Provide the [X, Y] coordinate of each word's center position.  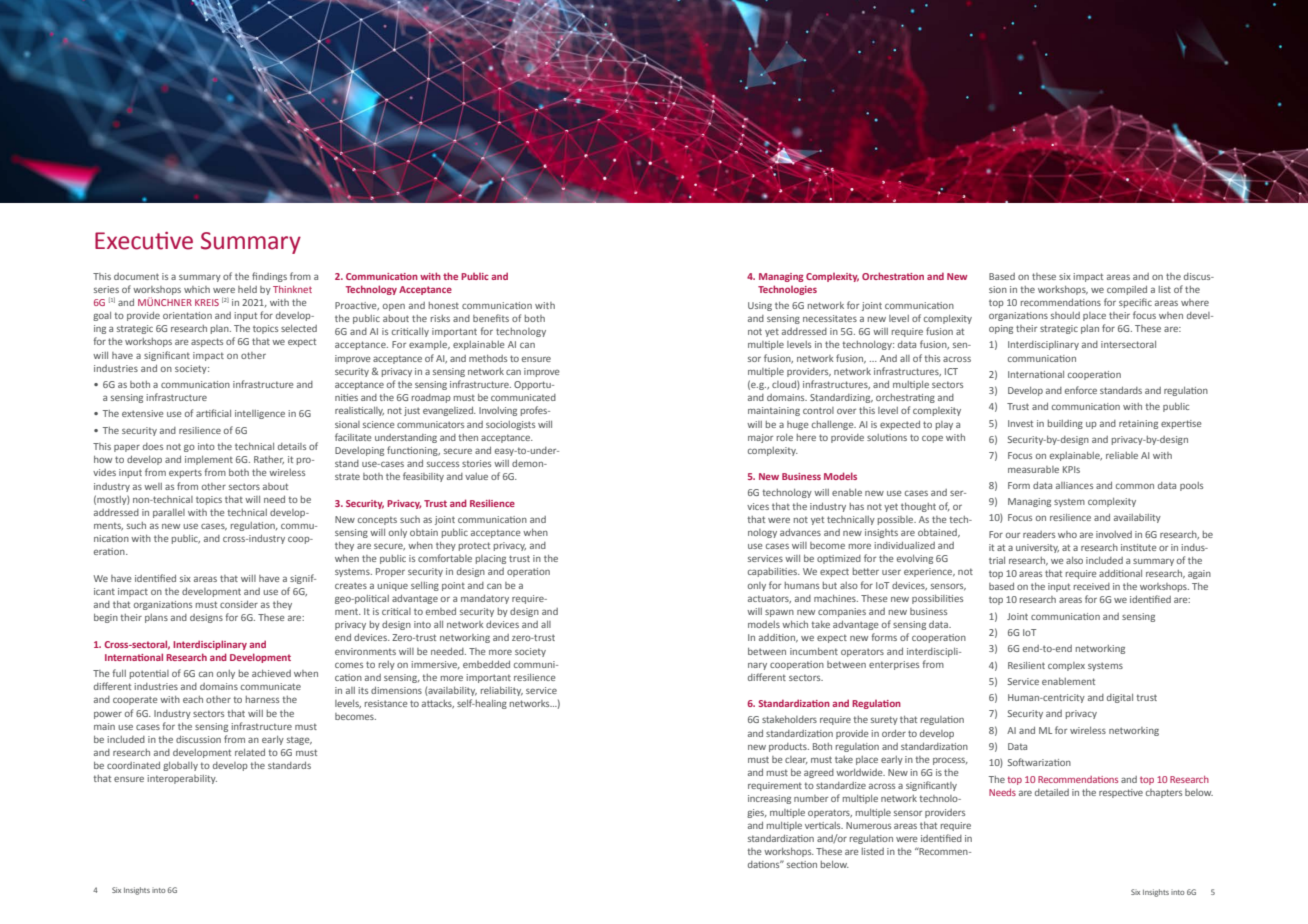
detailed [1052, 792]
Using [760, 306]
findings [269, 277]
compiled [1127, 290]
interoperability [182, 779]
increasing [769, 799]
